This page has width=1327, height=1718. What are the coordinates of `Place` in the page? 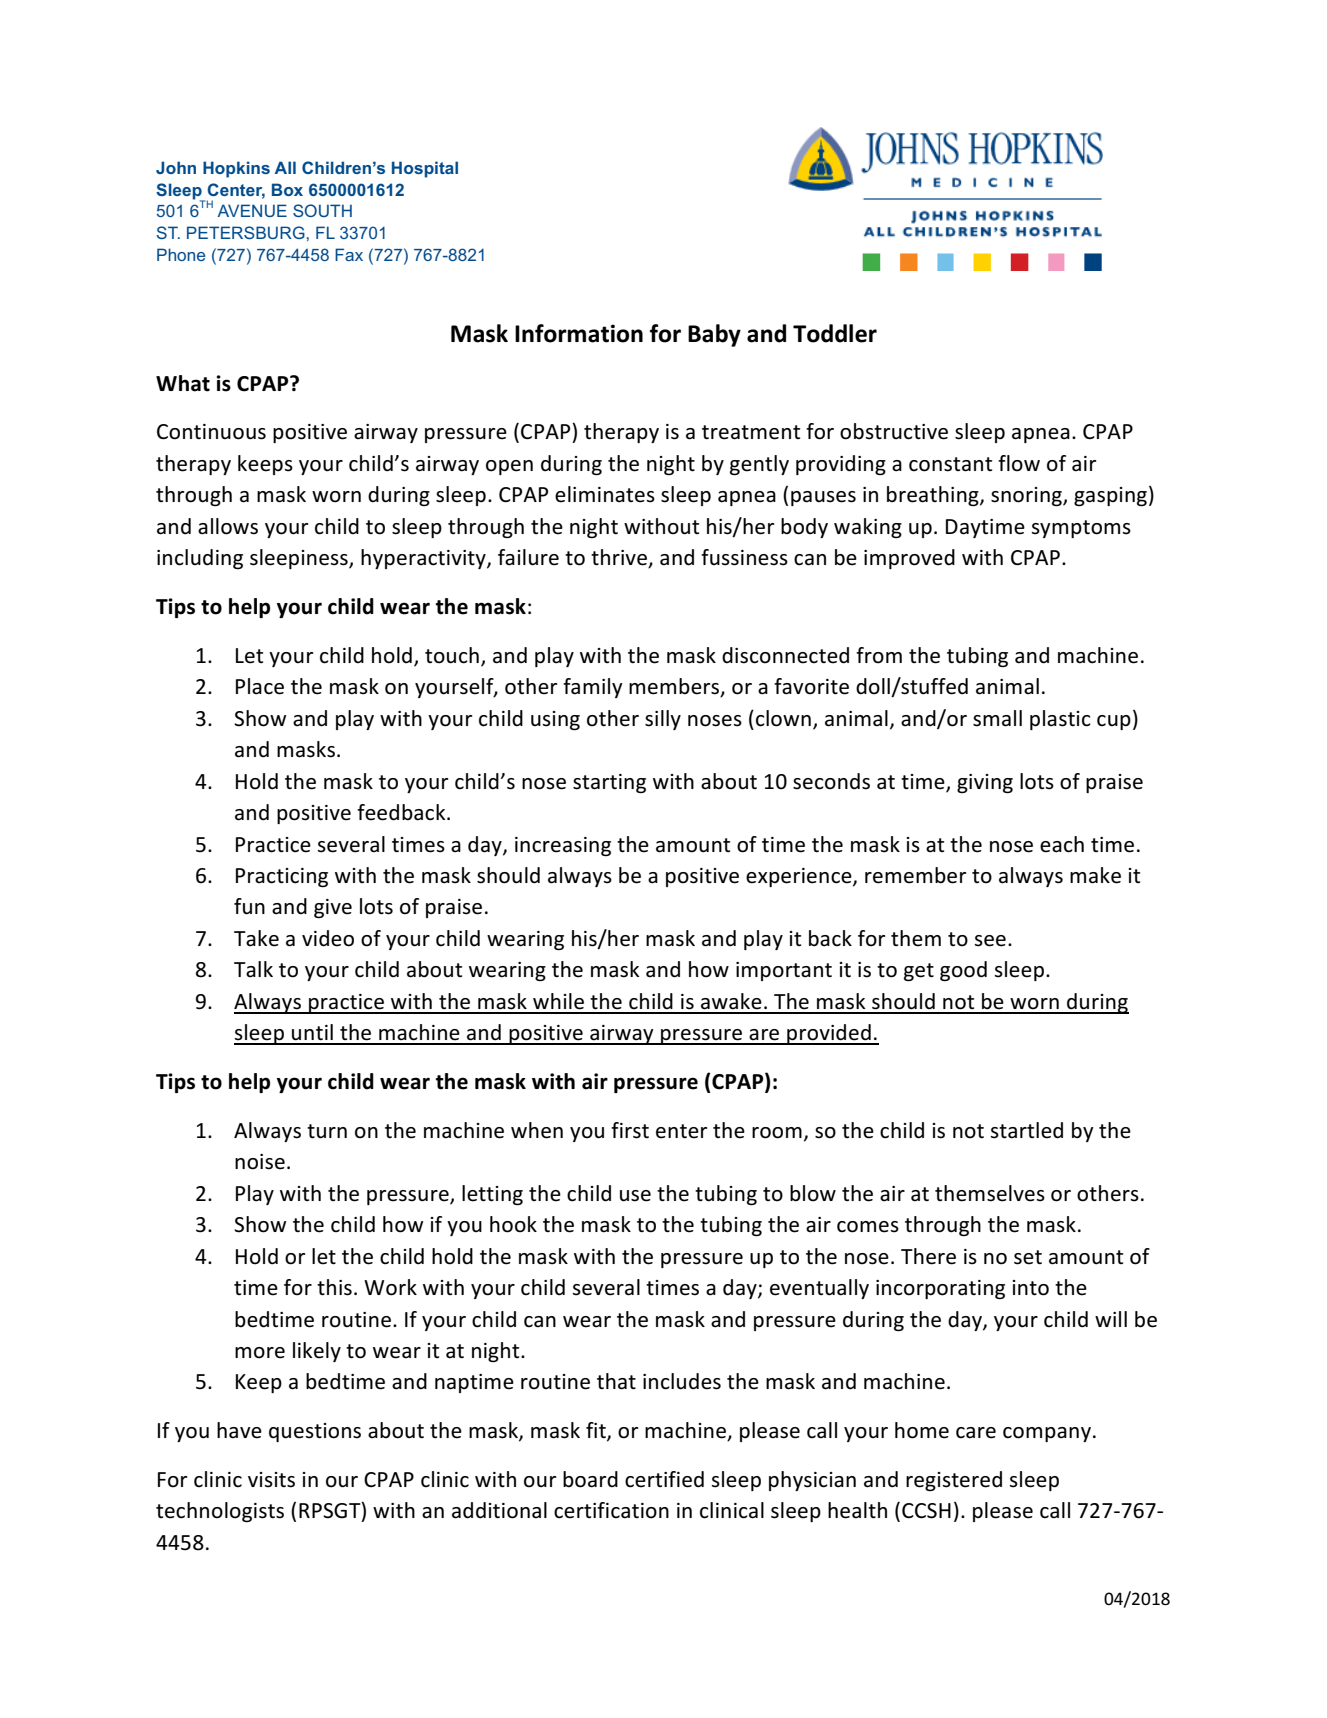 It's located at (260, 686).
